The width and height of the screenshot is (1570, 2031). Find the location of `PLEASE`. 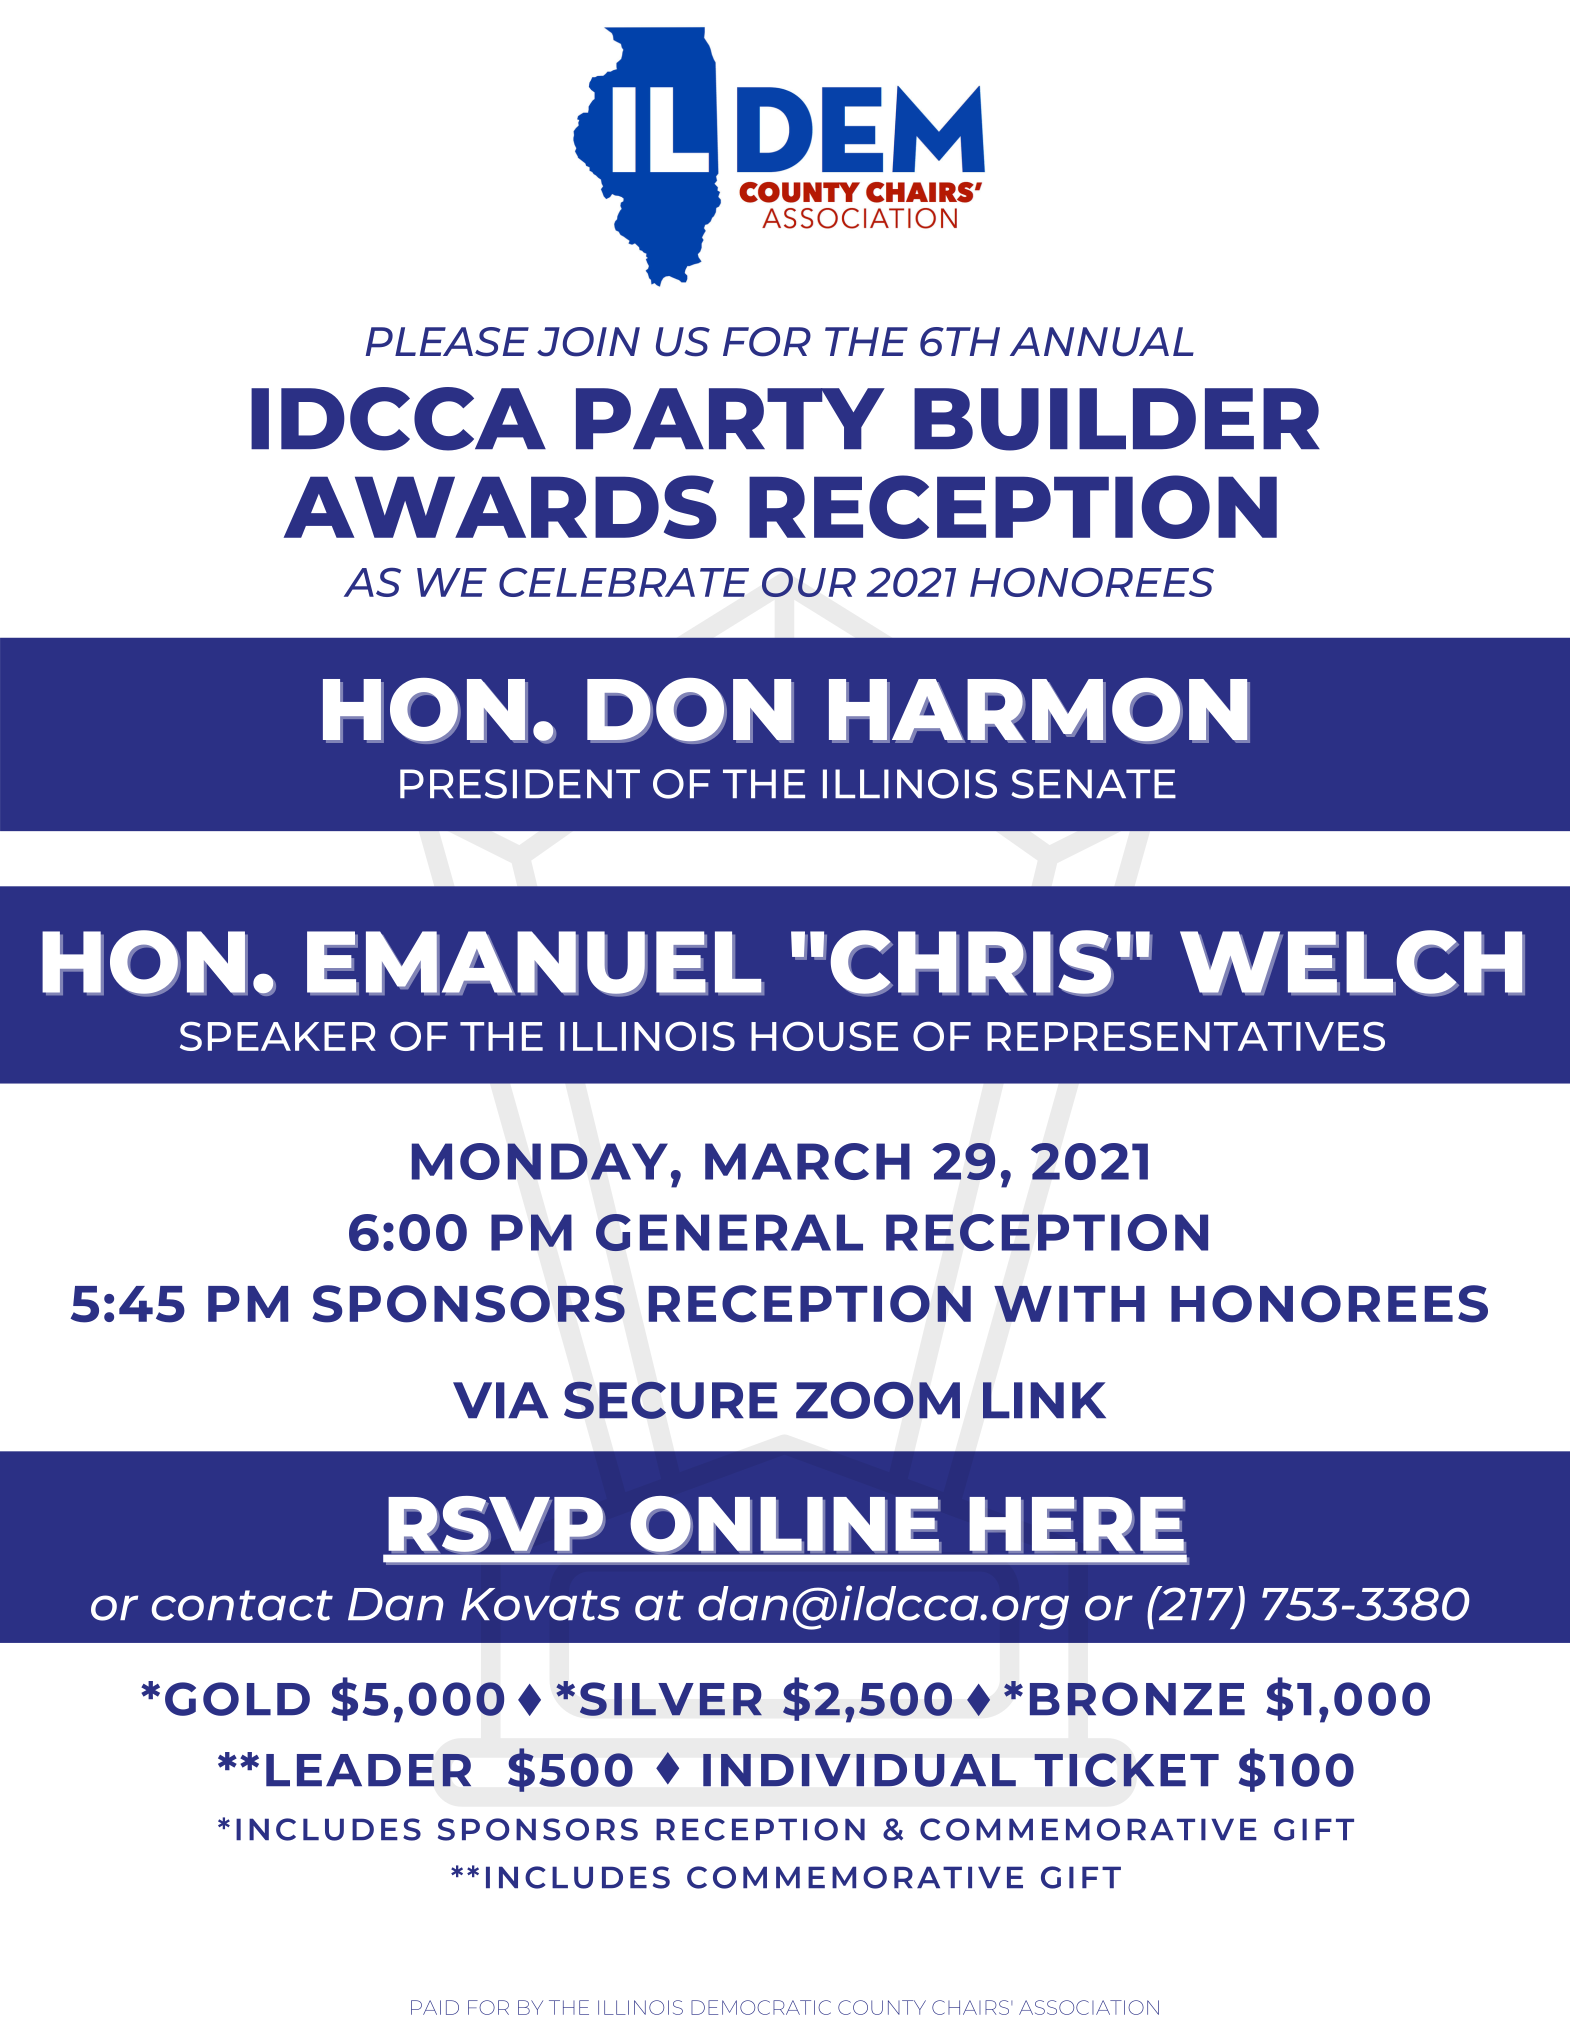

PLEASE is located at coordinates (447, 342).
